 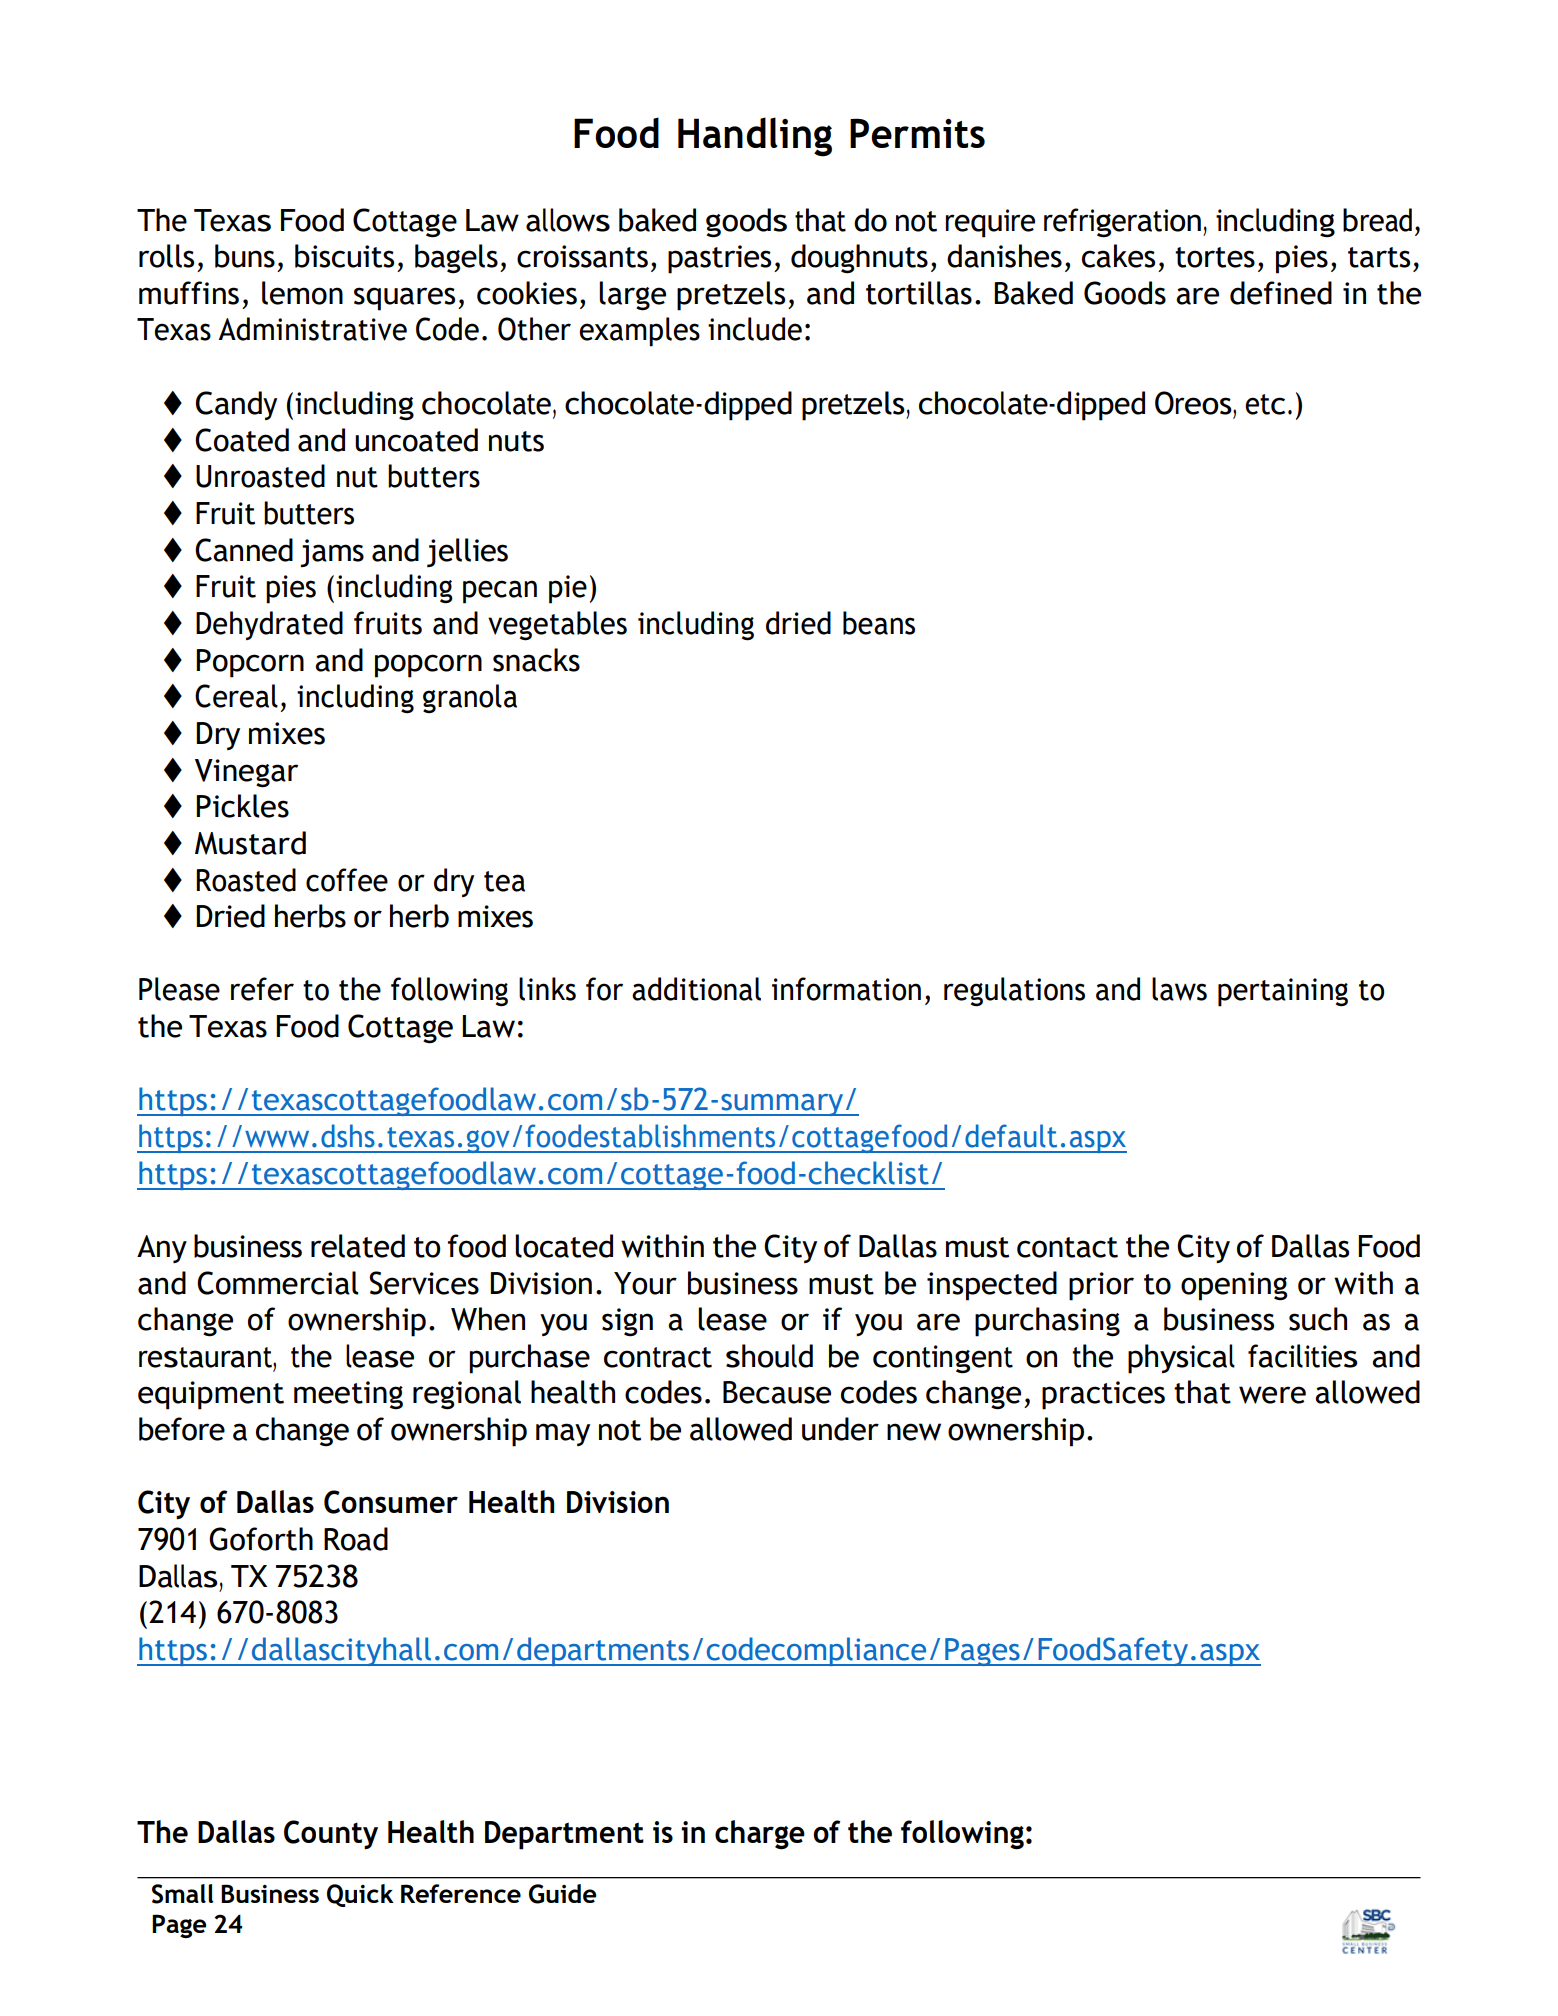 I want to click on County, so click(x=331, y=1834).
